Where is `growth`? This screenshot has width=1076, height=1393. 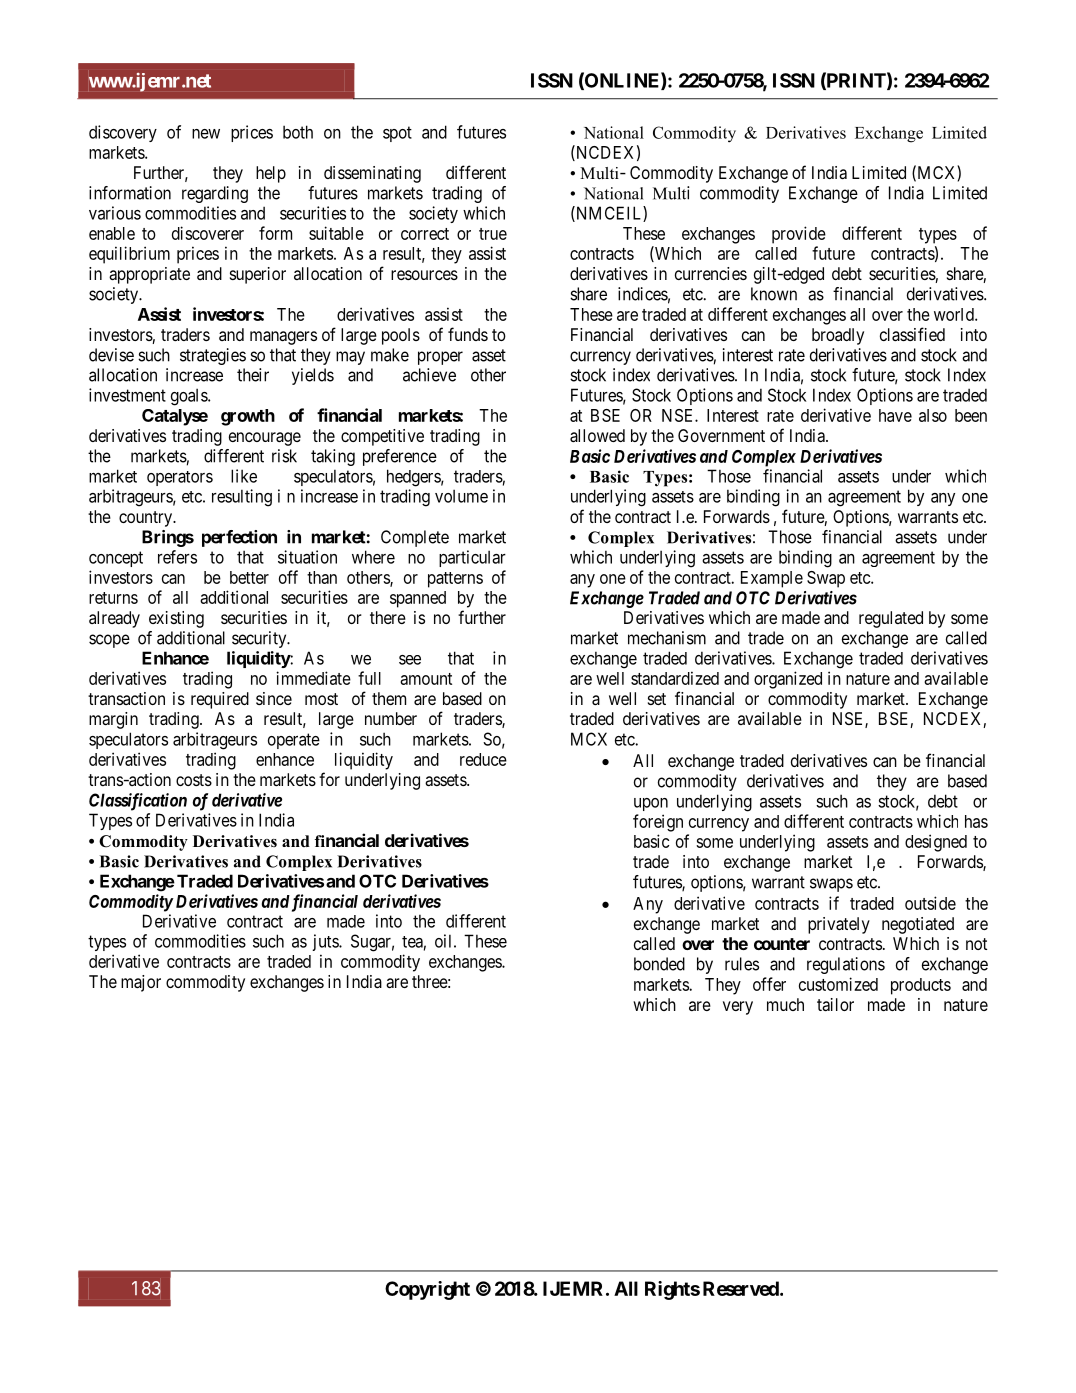 growth is located at coordinates (248, 417).
